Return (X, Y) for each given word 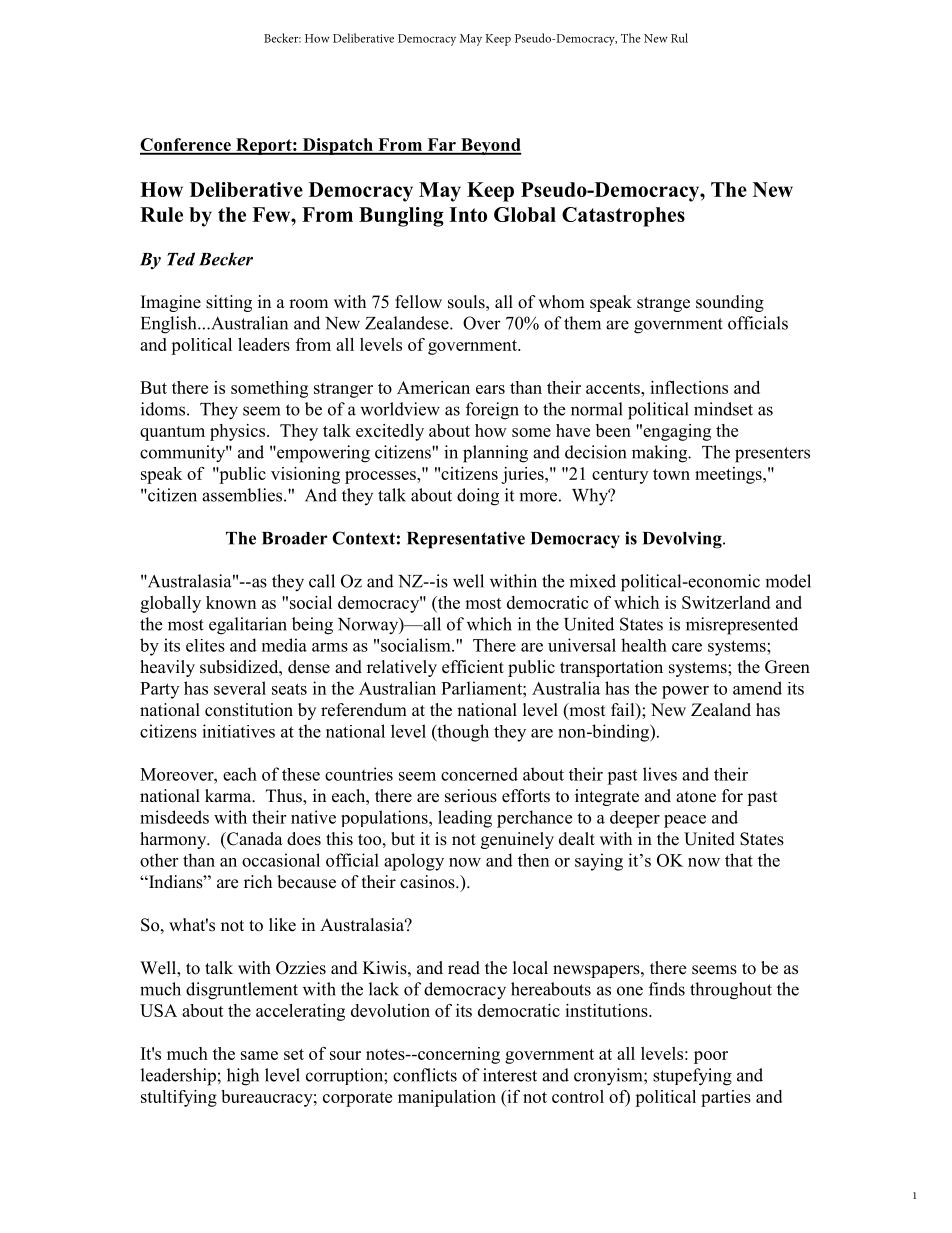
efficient (473, 667)
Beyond (490, 146)
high (243, 1077)
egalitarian (248, 626)
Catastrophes (623, 217)
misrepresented (742, 626)
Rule (161, 214)
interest (510, 1075)
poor (711, 1057)
